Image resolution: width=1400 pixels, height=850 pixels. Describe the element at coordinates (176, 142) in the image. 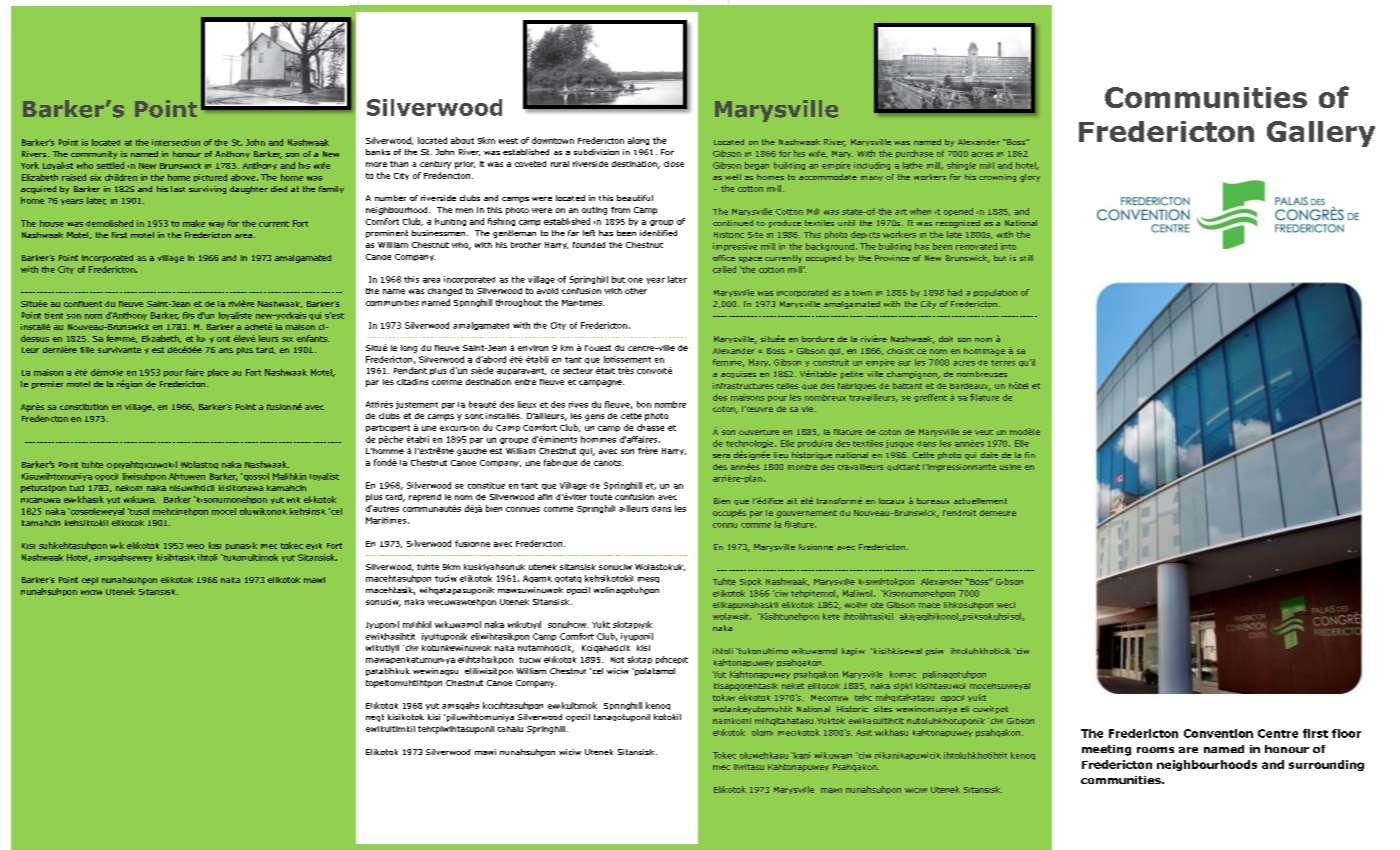

I see `intersection` at that location.
